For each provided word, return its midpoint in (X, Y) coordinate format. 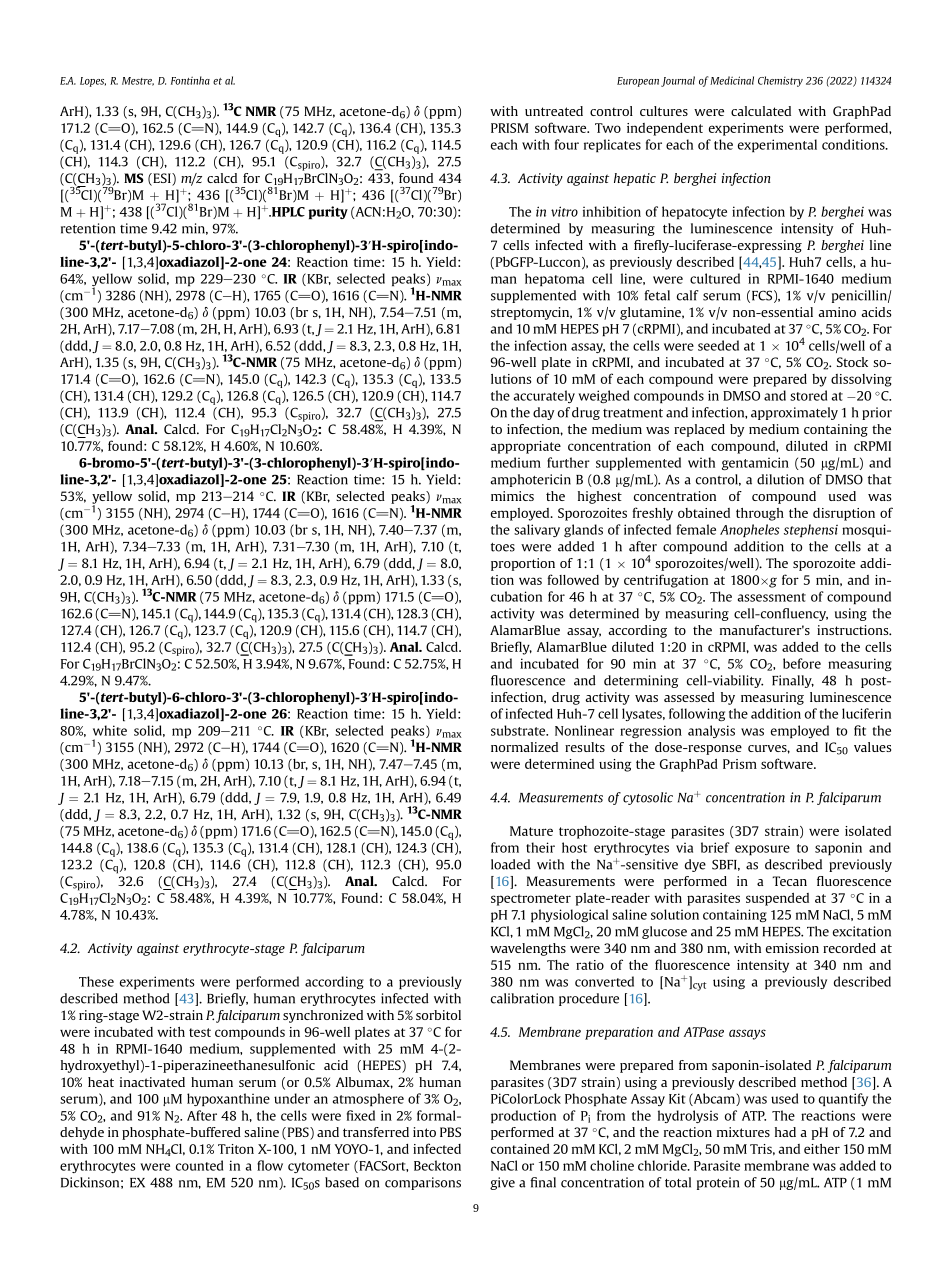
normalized (524, 747)
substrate (519, 730)
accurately (544, 396)
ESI (162, 179)
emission (792, 948)
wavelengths (528, 949)
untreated (554, 111)
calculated (761, 111)
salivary (537, 530)
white (110, 730)
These (96, 981)
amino (837, 312)
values (872, 747)
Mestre (138, 81)
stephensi (811, 531)
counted (199, 1165)
